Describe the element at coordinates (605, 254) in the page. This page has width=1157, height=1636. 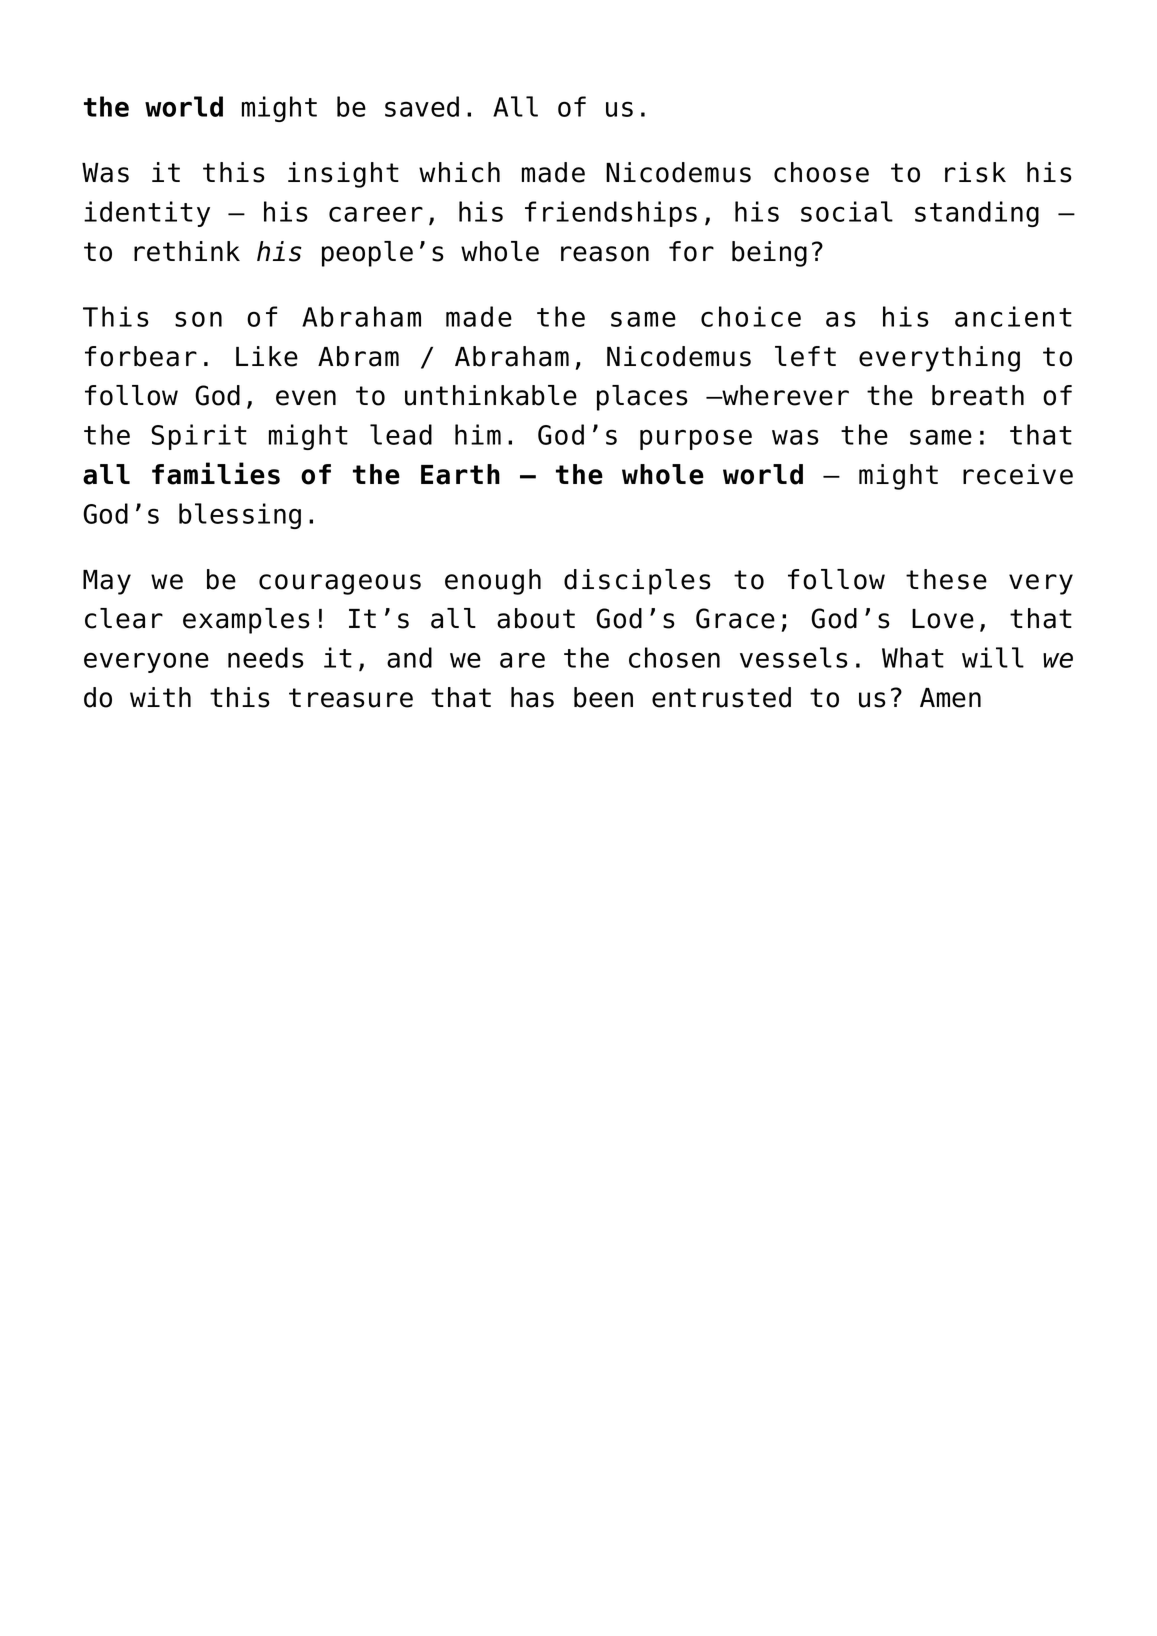
I see `reason` at that location.
